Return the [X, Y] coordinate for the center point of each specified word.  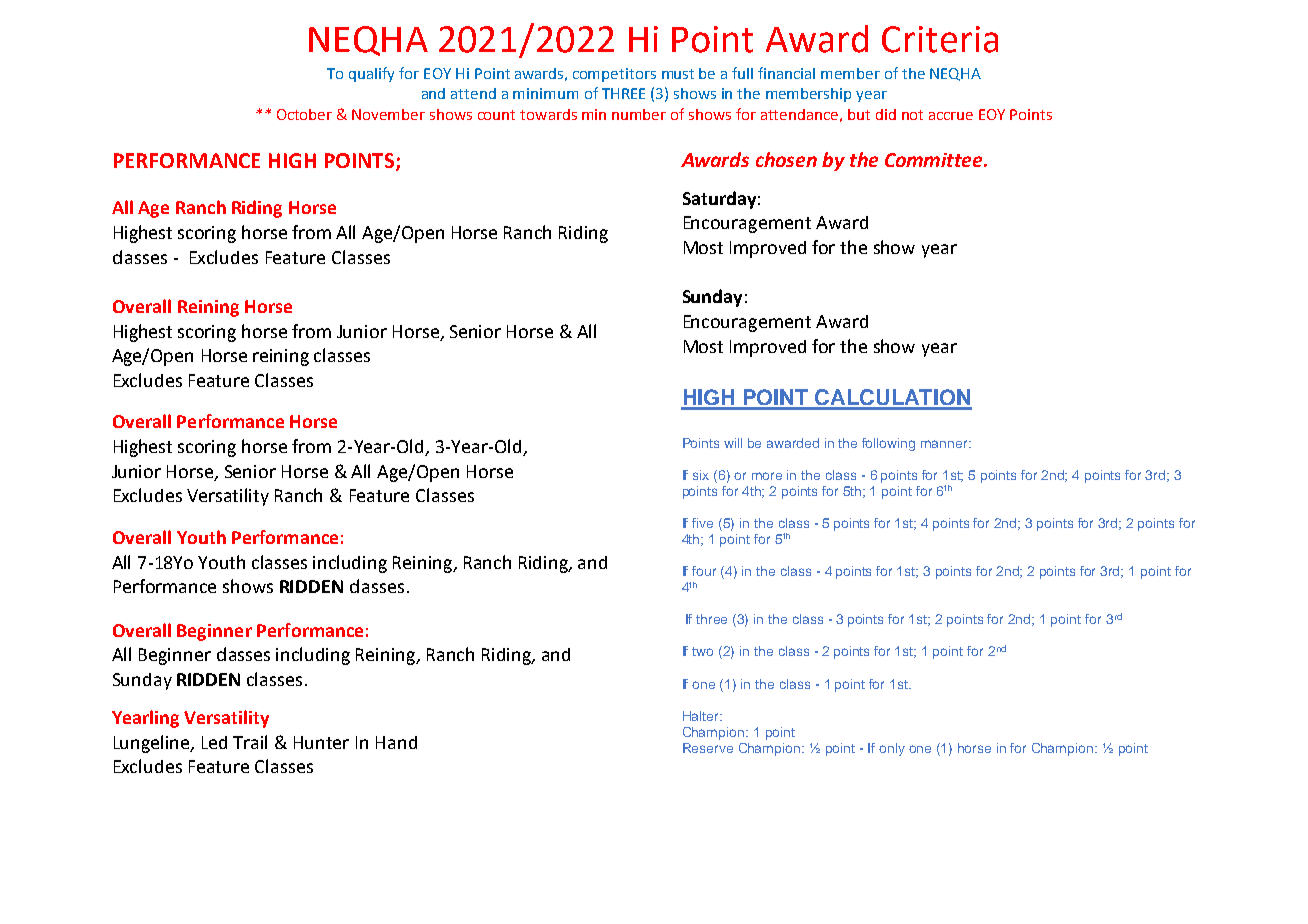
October [304, 114]
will [733, 443]
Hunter [321, 742]
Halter [702, 716]
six [701, 475]
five [702, 523]
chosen [786, 159]
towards [548, 114]
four [704, 571]
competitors [614, 75]
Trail [250, 742]
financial [786, 73]
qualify [371, 74]
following [888, 444]
